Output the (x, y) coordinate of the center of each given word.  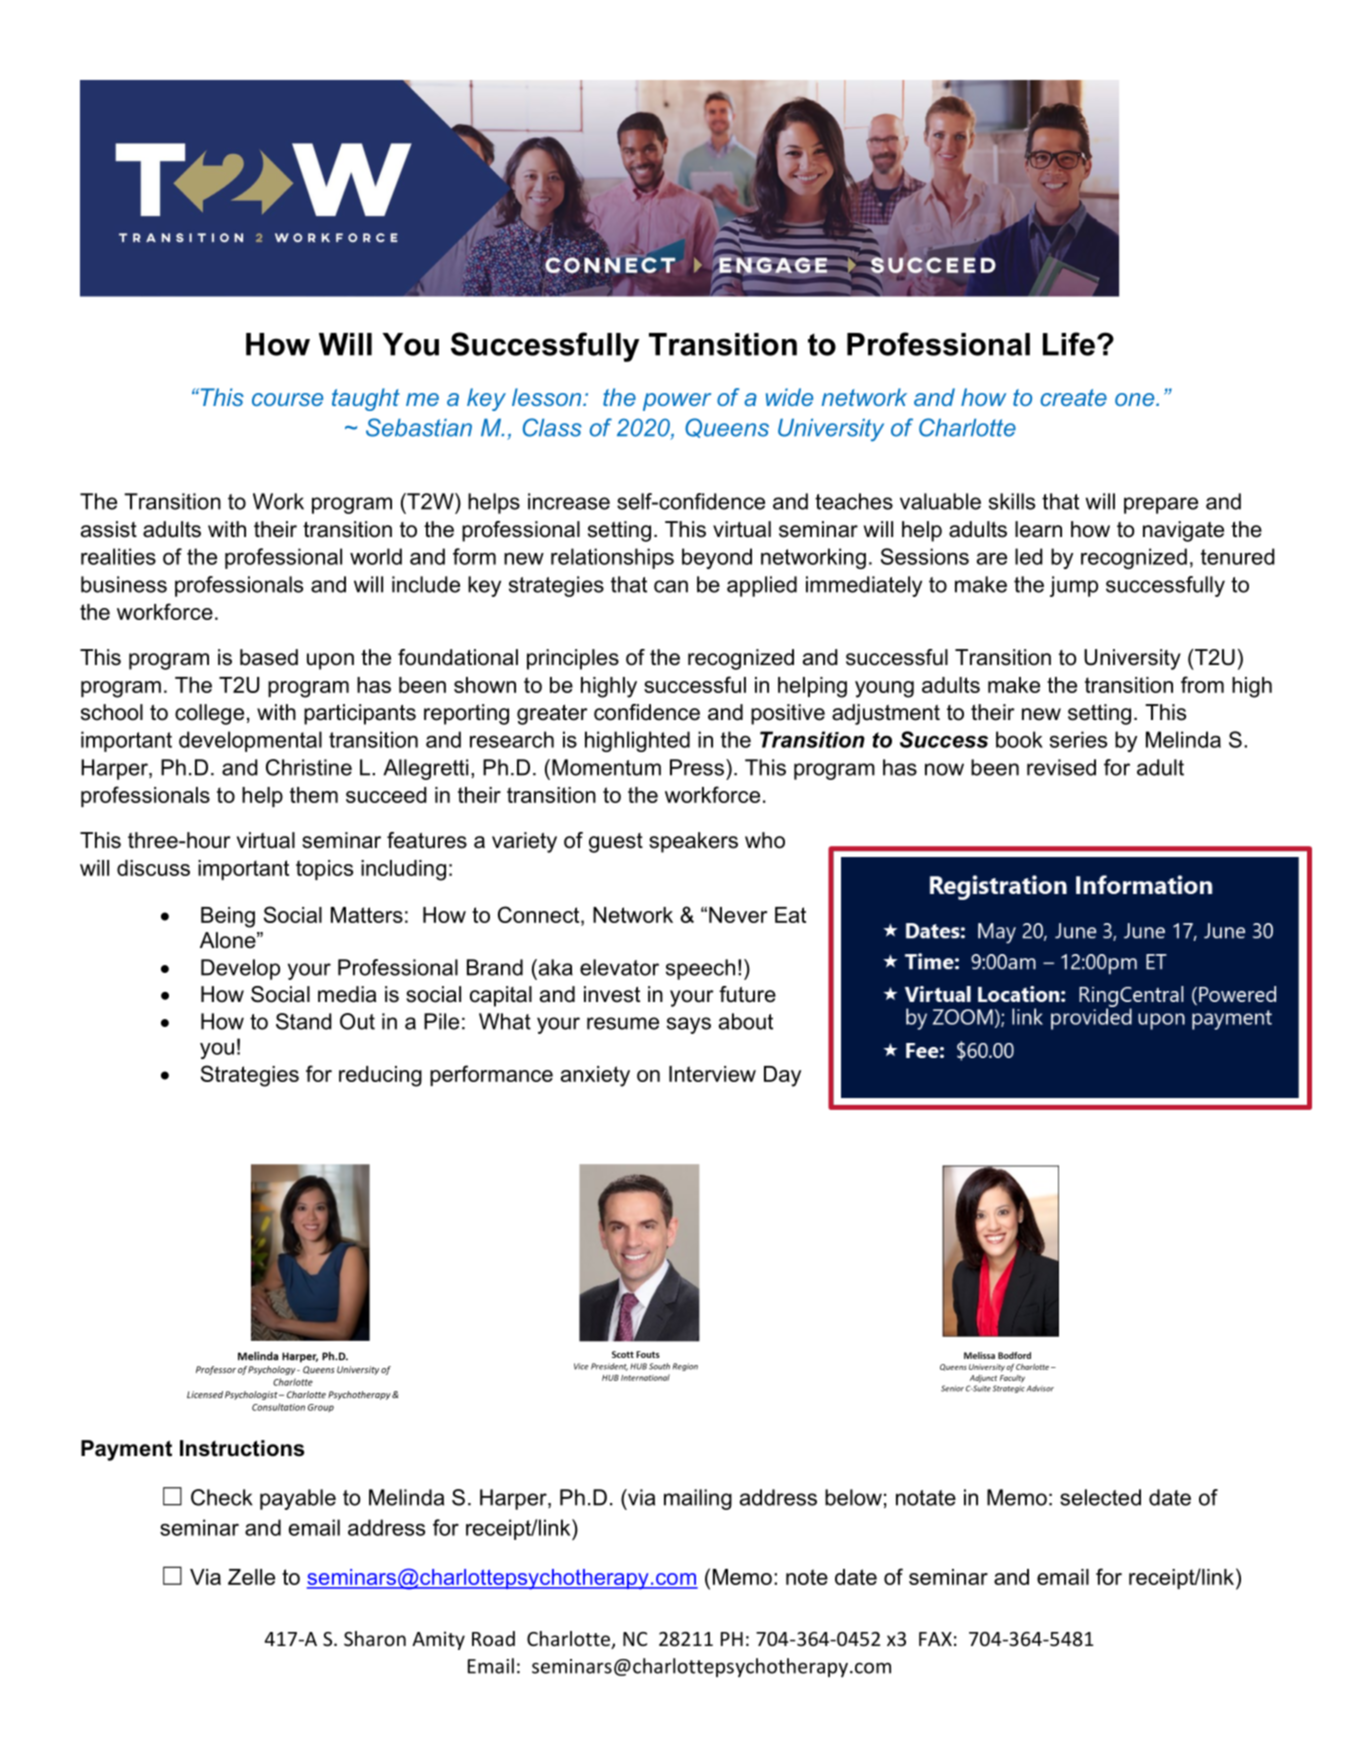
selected (1100, 1497)
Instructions (242, 1448)
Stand (304, 1021)
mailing (698, 1499)
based (269, 657)
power (677, 402)
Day (782, 1076)
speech (700, 969)
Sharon (375, 1638)
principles (573, 659)
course (287, 399)
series (1078, 739)
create (1073, 397)
